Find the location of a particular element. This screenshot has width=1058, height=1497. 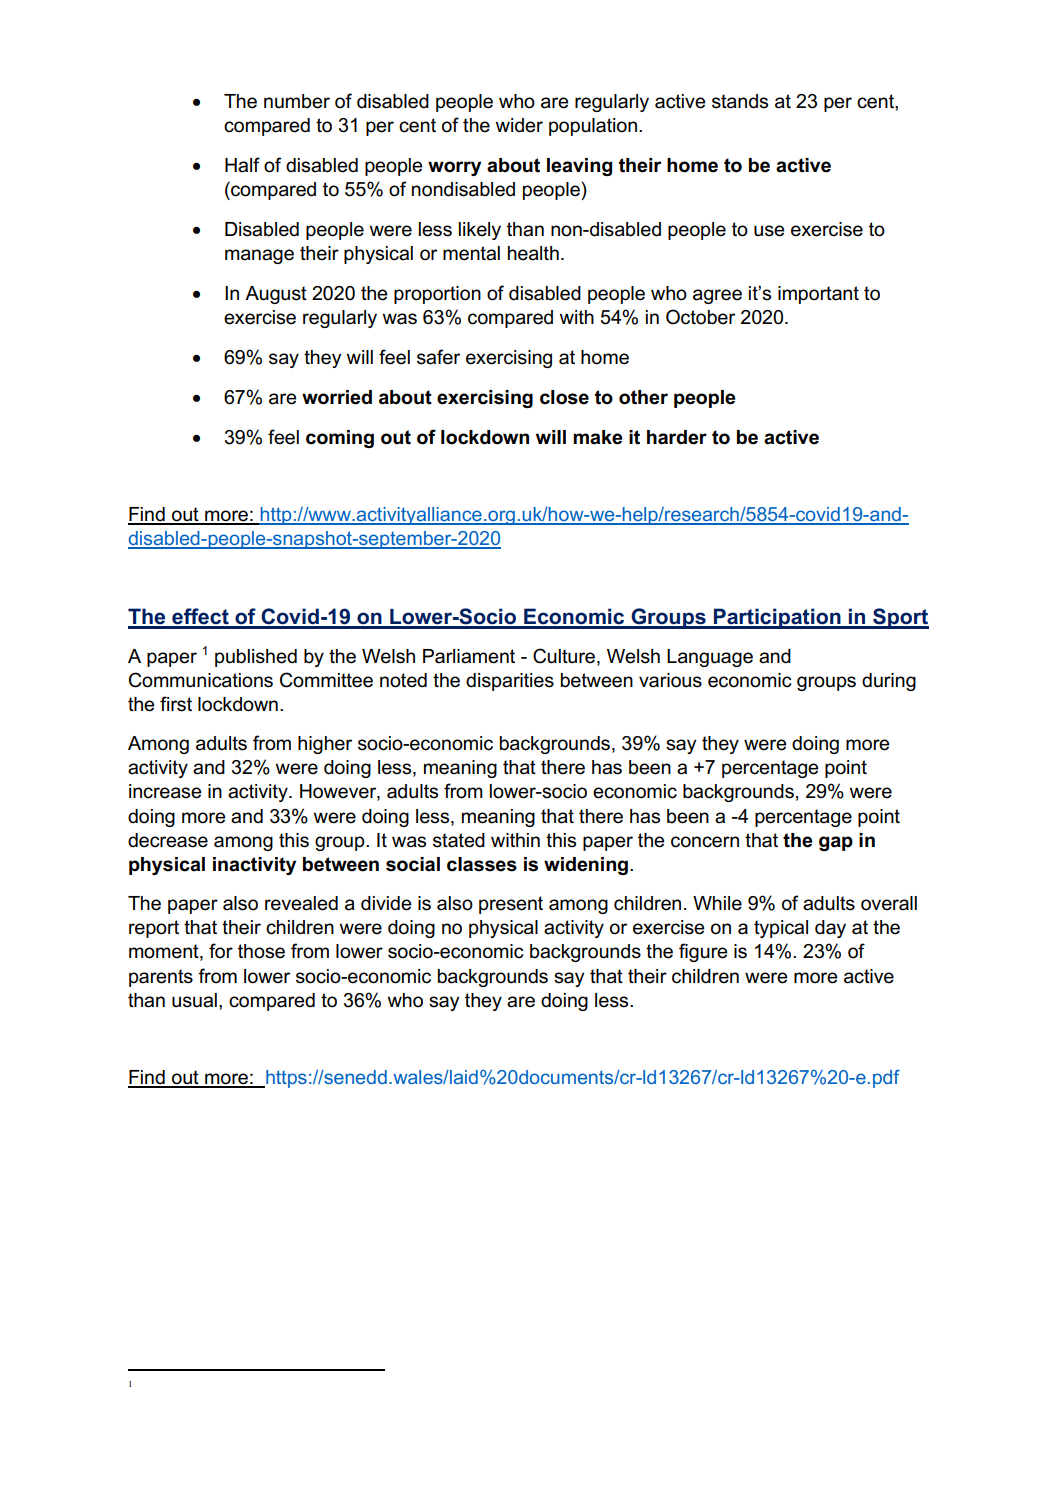

Half is located at coordinates (242, 165).
